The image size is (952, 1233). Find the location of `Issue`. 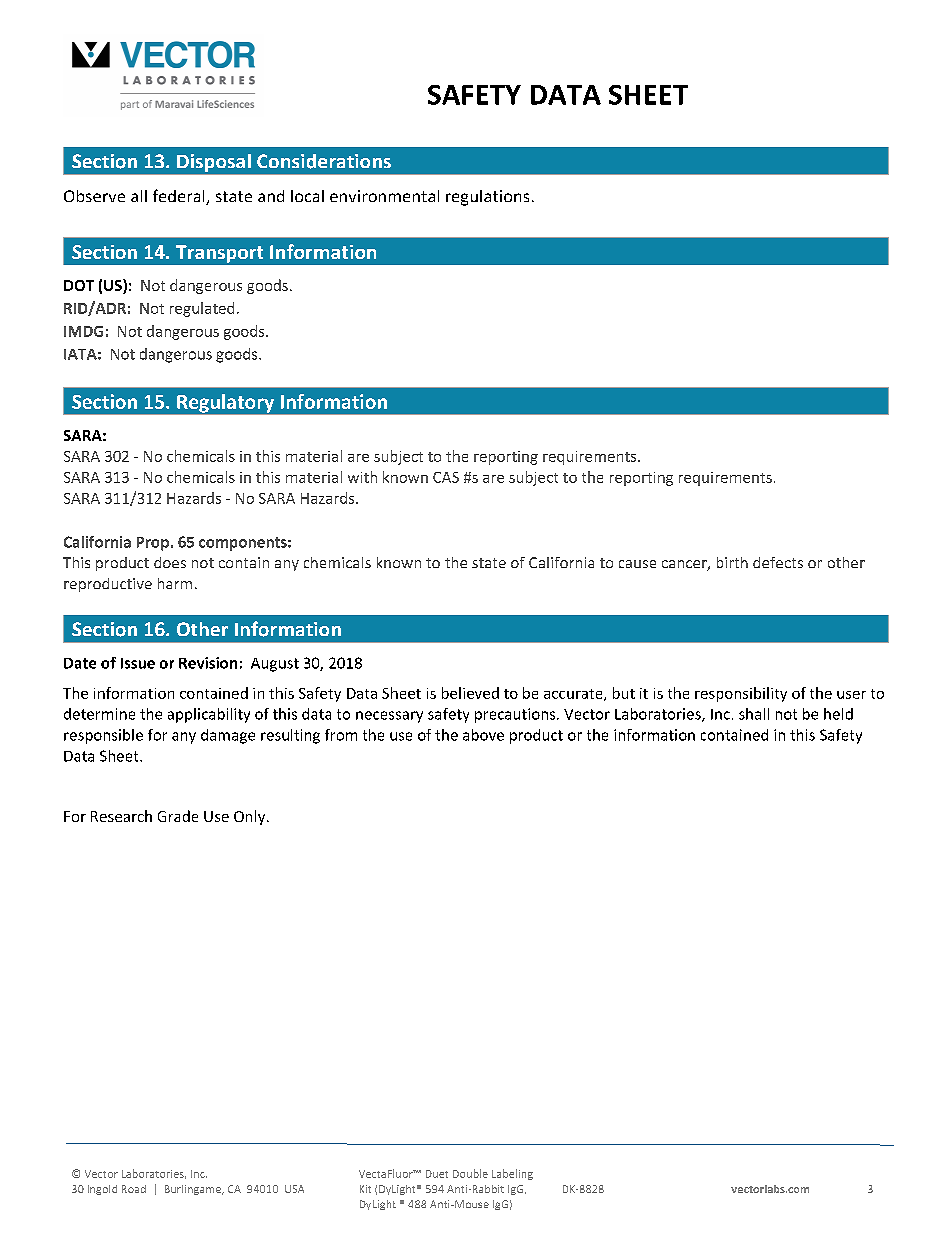

Issue is located at coordinates (138, 663).
